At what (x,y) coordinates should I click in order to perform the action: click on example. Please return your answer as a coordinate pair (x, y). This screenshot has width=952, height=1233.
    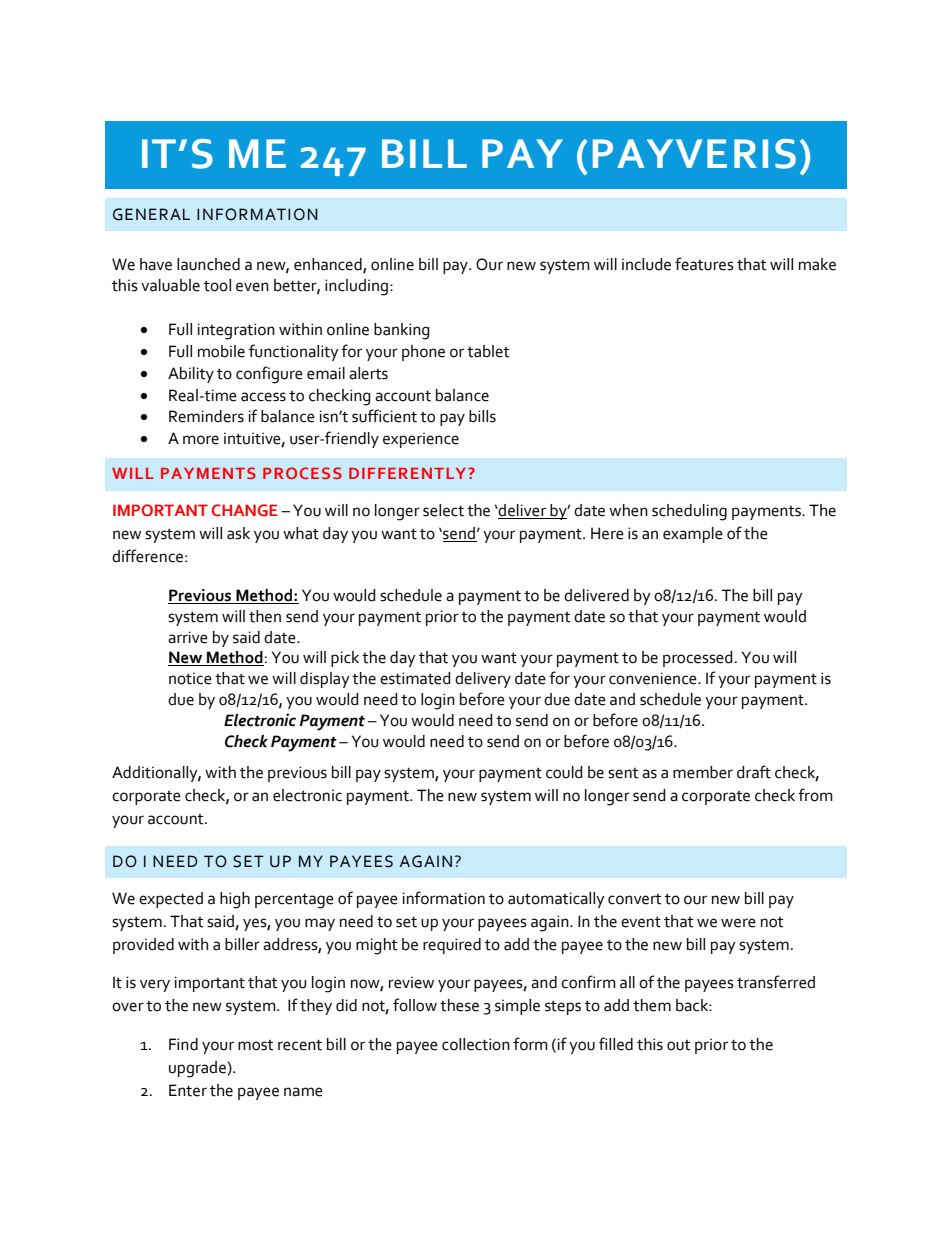
    Looking at the image, I should click on (693, 535).
